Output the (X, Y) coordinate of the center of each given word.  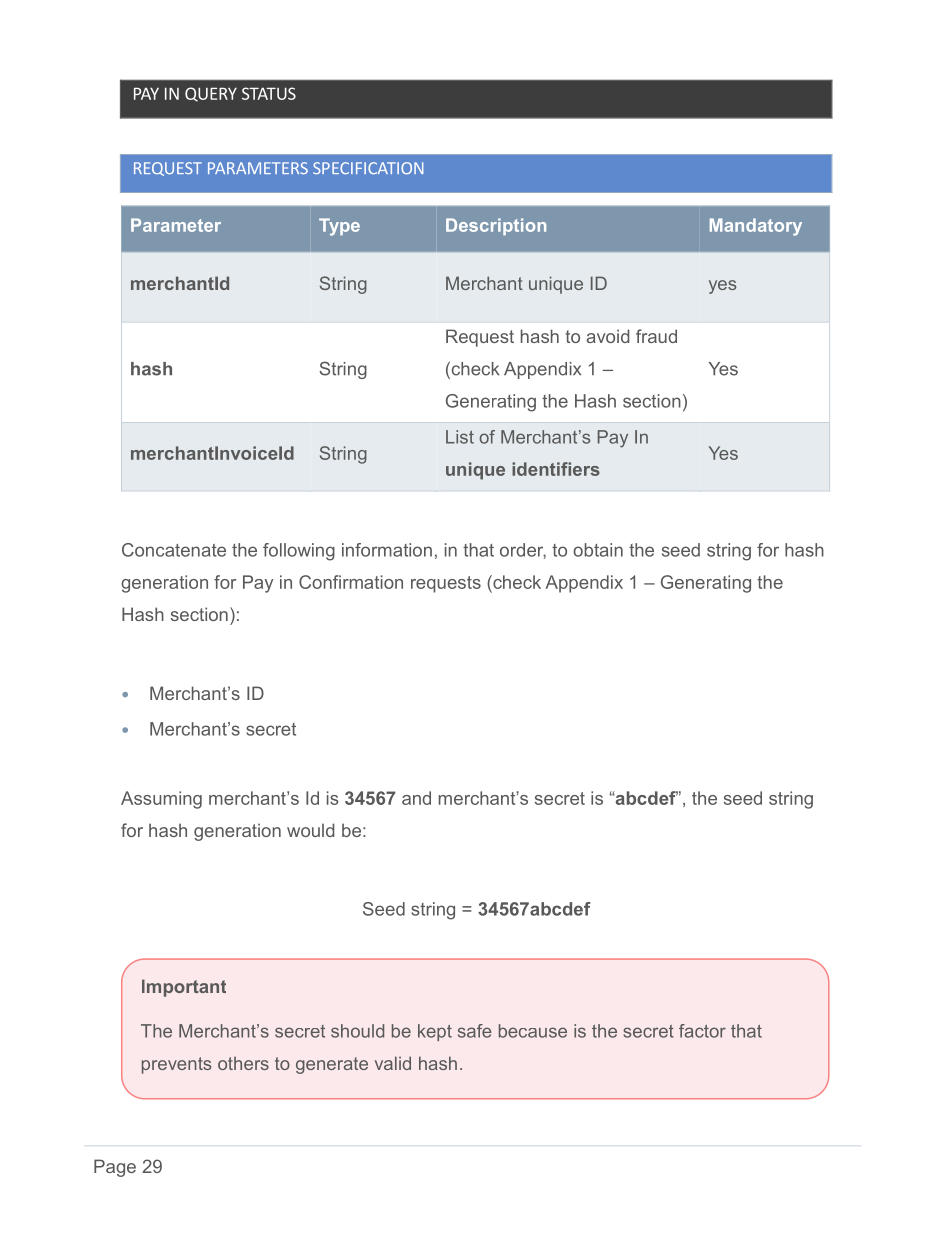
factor (702, 1031)
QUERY (211, 94)
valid (393, 1063)
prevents (176, 1065)
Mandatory (756, 227)
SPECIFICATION (368, 168)
